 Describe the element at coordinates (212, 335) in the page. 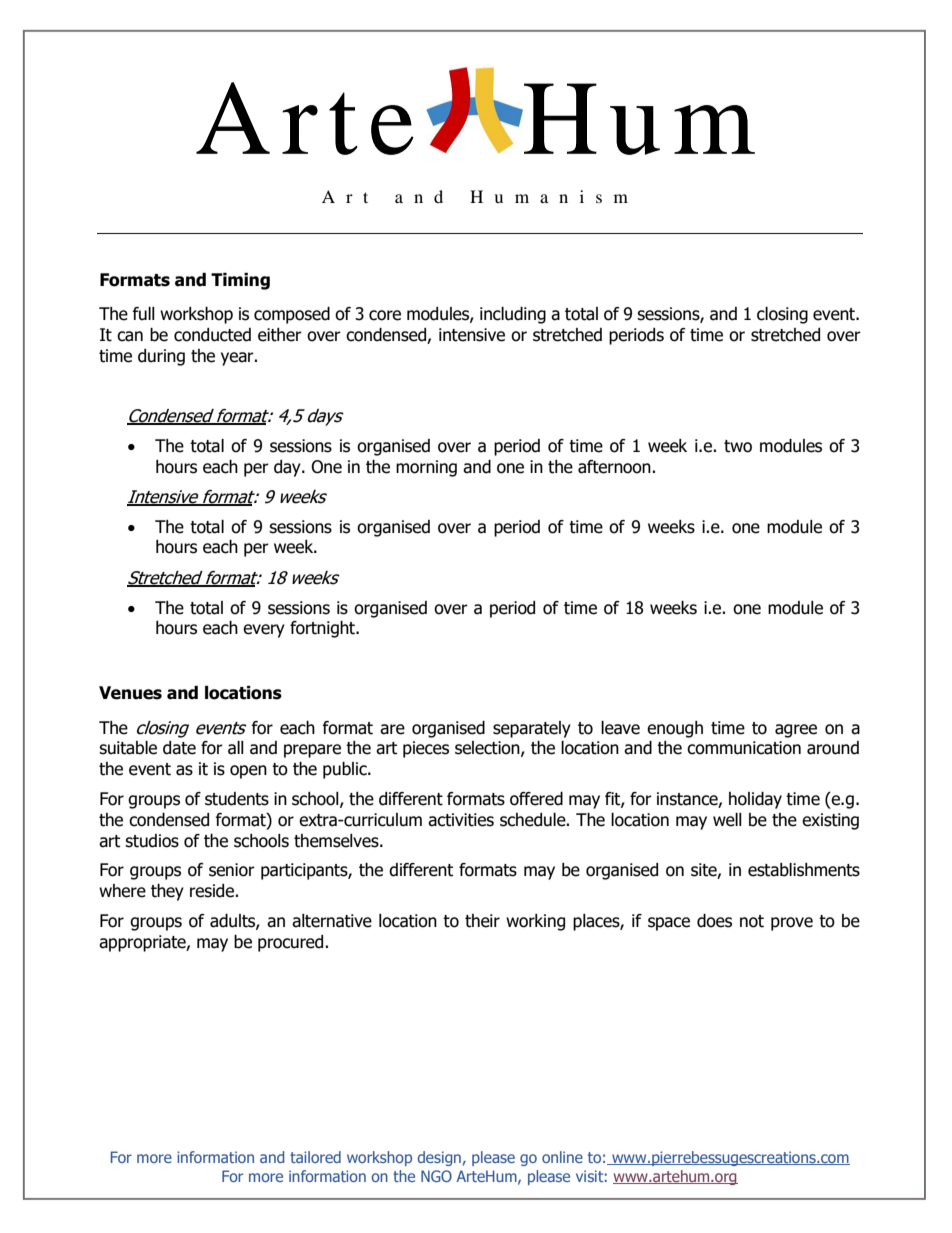

I see `conducted` at that location.
